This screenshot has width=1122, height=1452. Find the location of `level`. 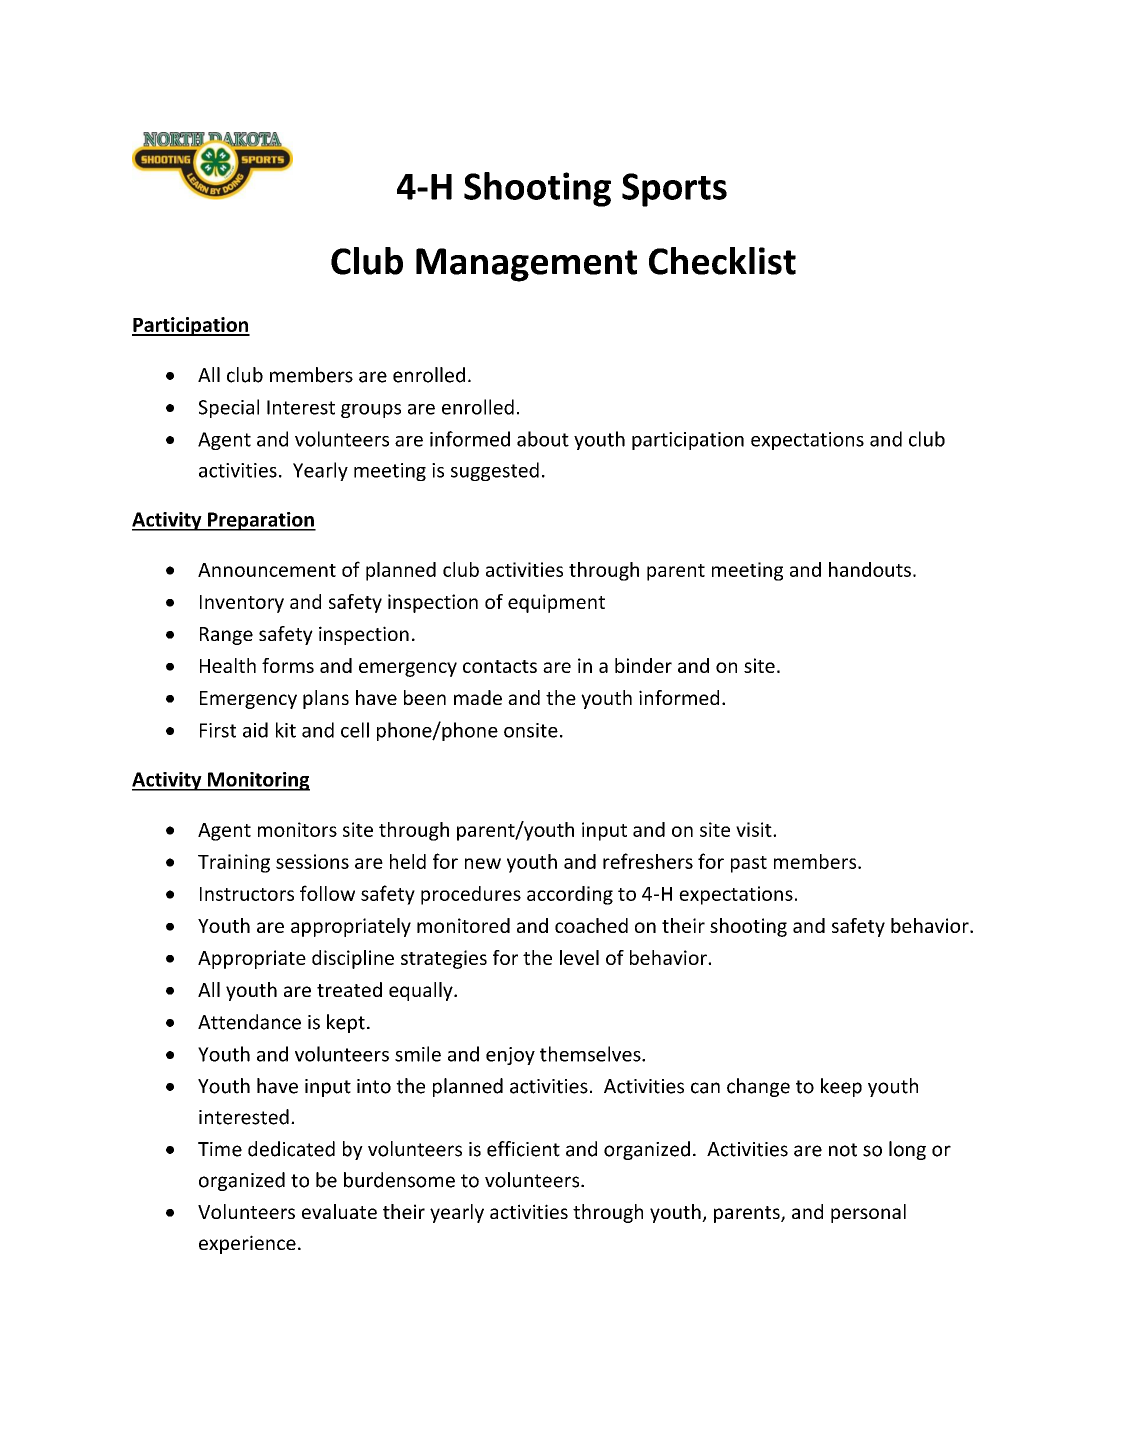

level is located at coordinates (579, 957).
